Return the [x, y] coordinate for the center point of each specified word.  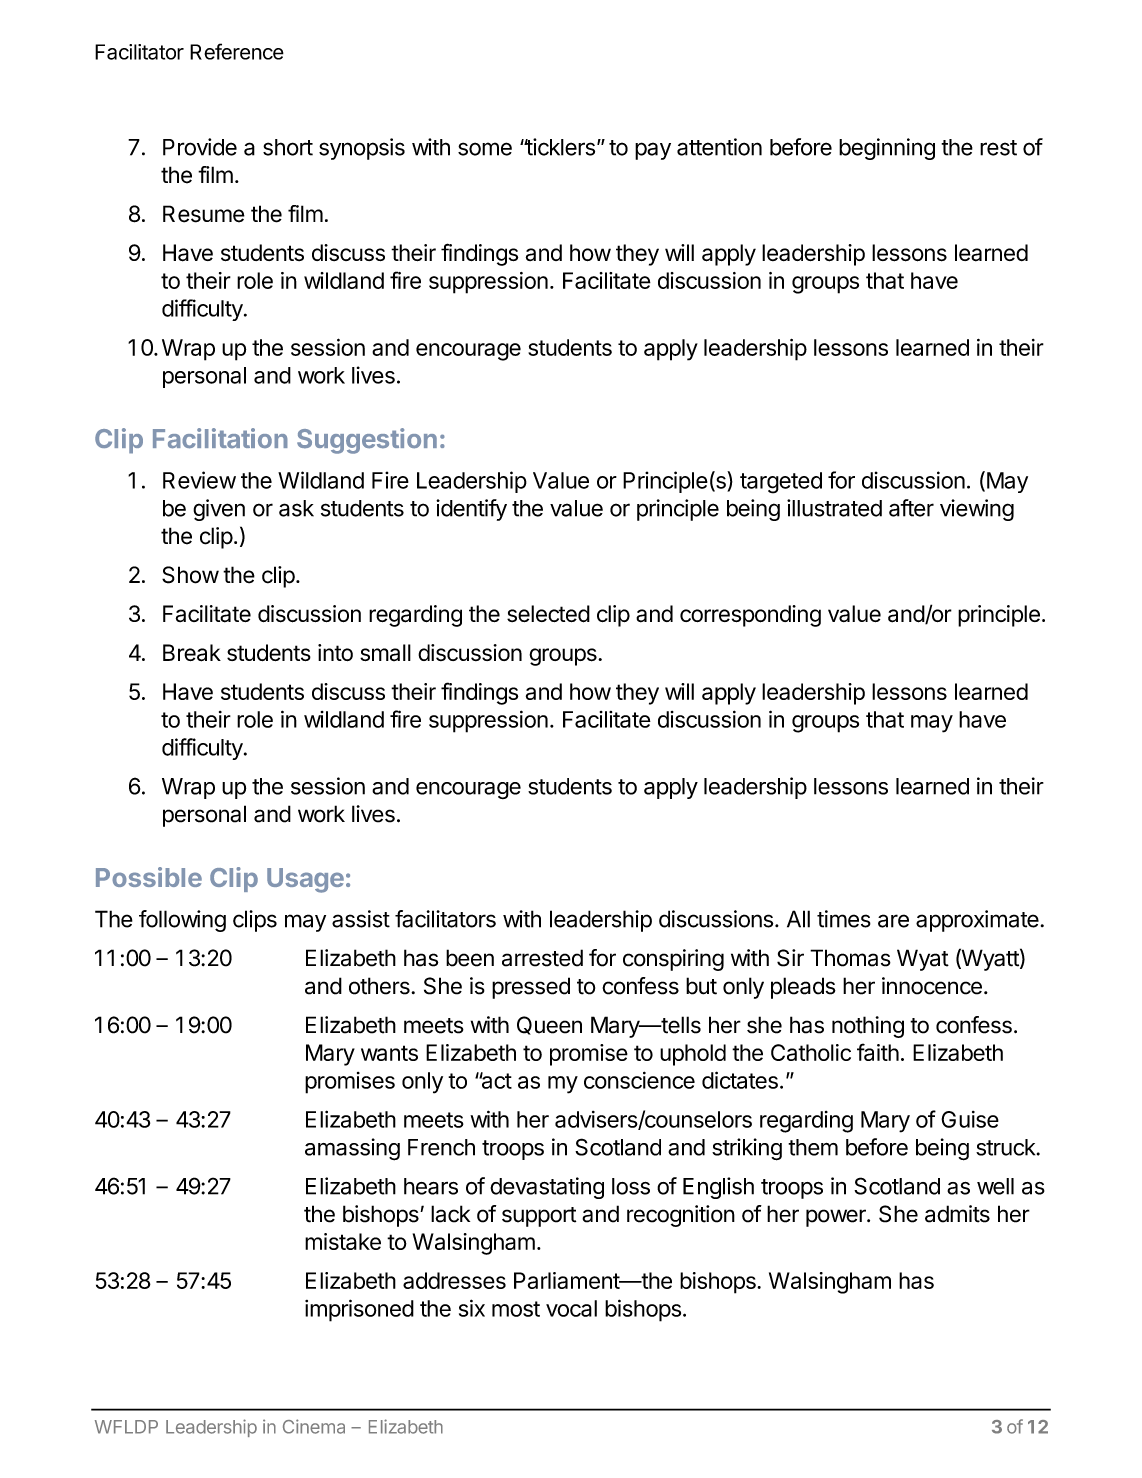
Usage [305, 880]
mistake [343, 1241]
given [219, 510]
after [911, 508]
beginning [887, 149]
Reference [237, 51]
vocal [571, 1308]
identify [471, 510]
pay [653, 151]
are [893, 921]
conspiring [673, 960]
